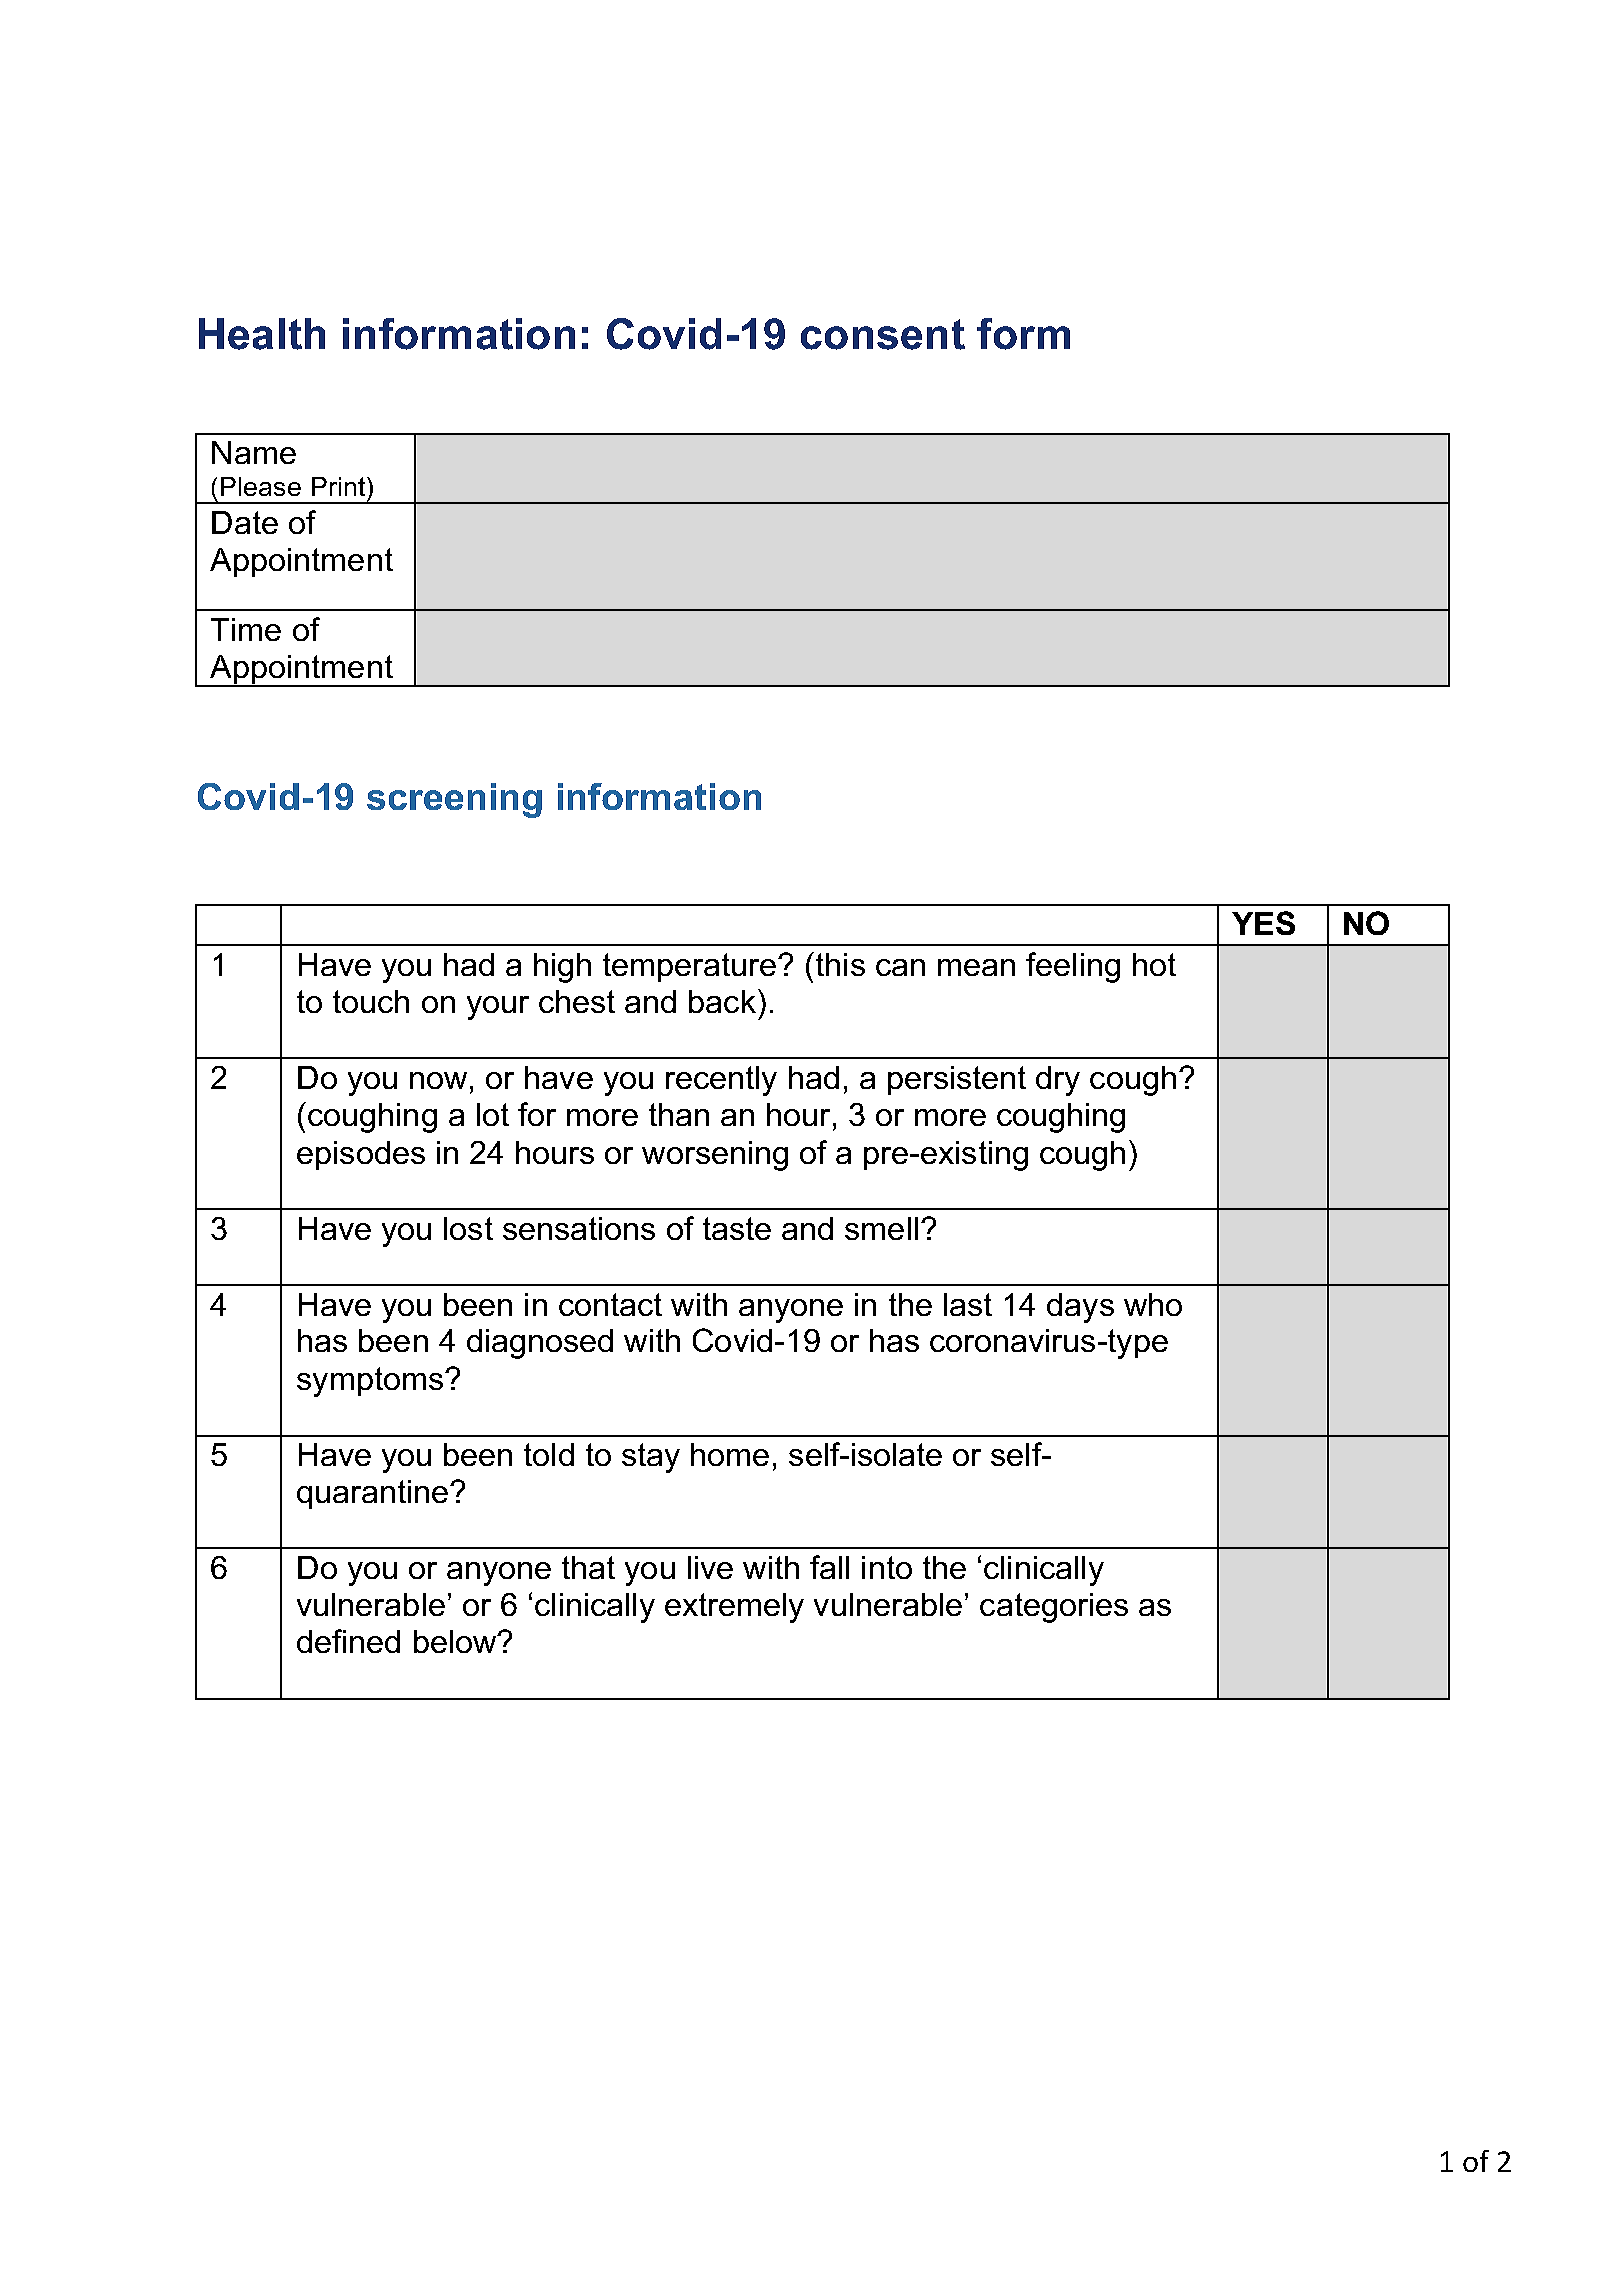  Describe the element at coordinates (361, 1155) in the page. I see `episodes` at that location.
